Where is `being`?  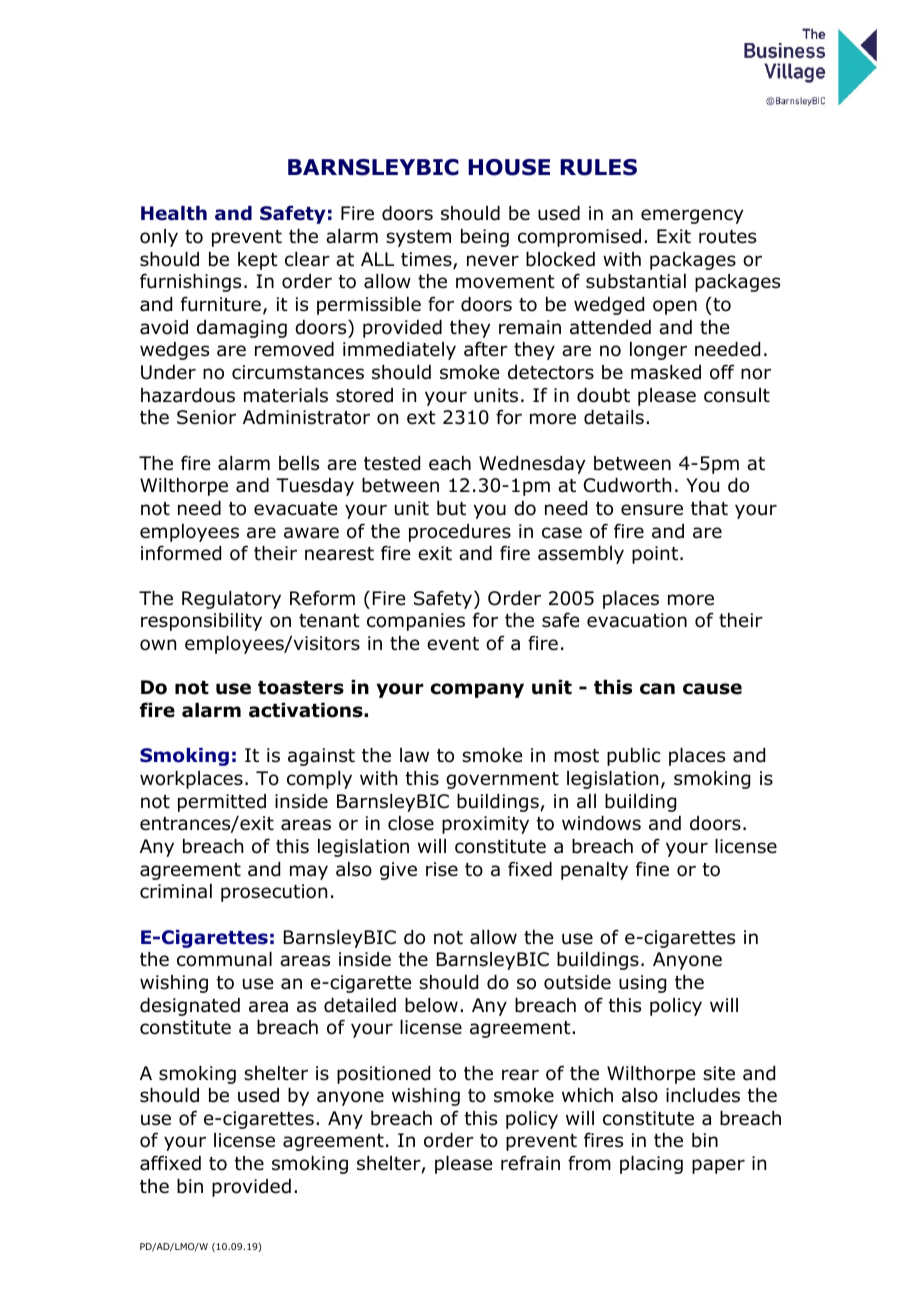
being is located at coordinates (485, 238).
